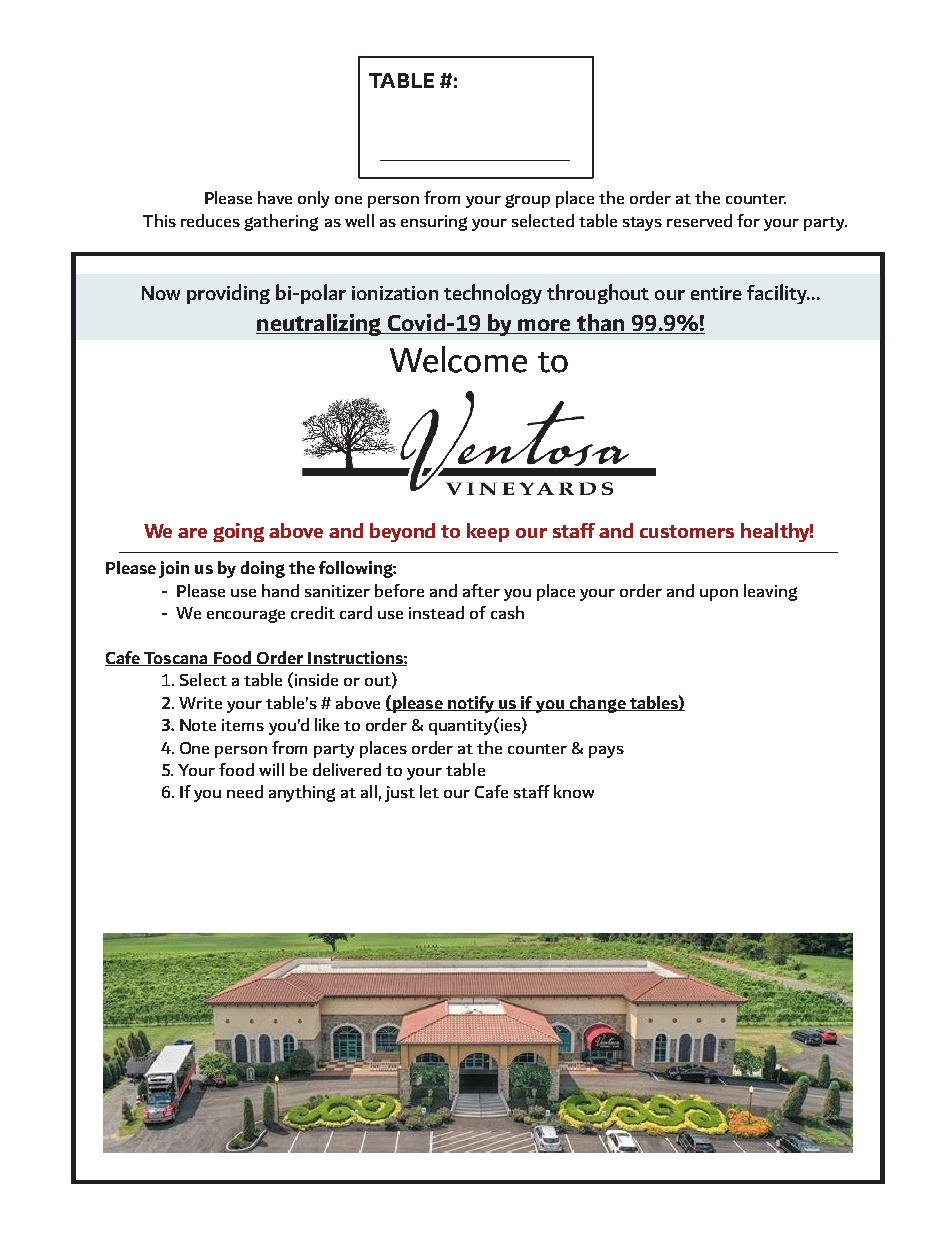 Image resolution: width=952 pixels, height=1233 pixels. Describe the element at coordinates (210, 220) in the screenshot. I see `reduces` at that location.
